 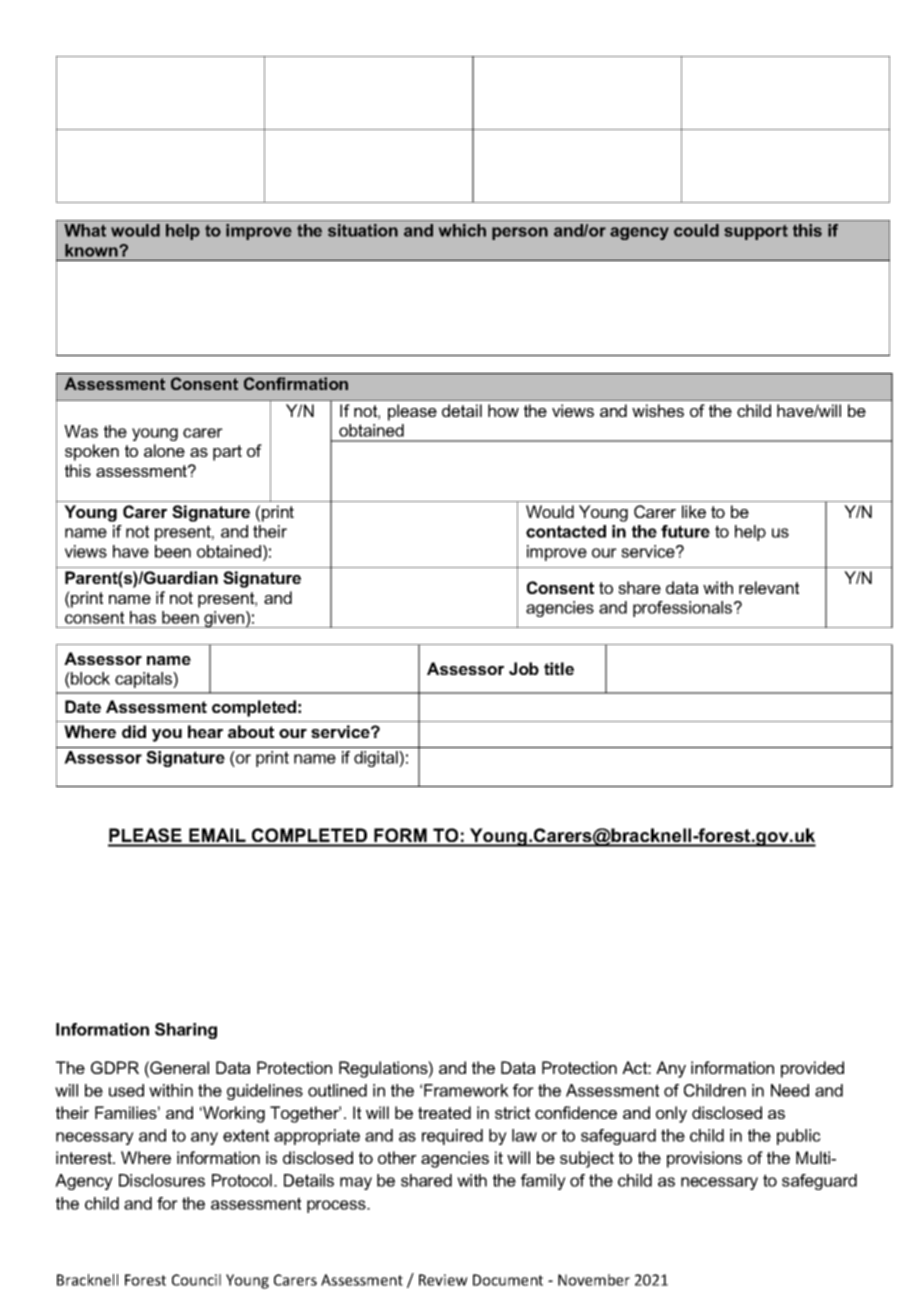 What do you see at coordinates (377, 759) in the page?
I see `digital` at bounding box center [377, 759].
